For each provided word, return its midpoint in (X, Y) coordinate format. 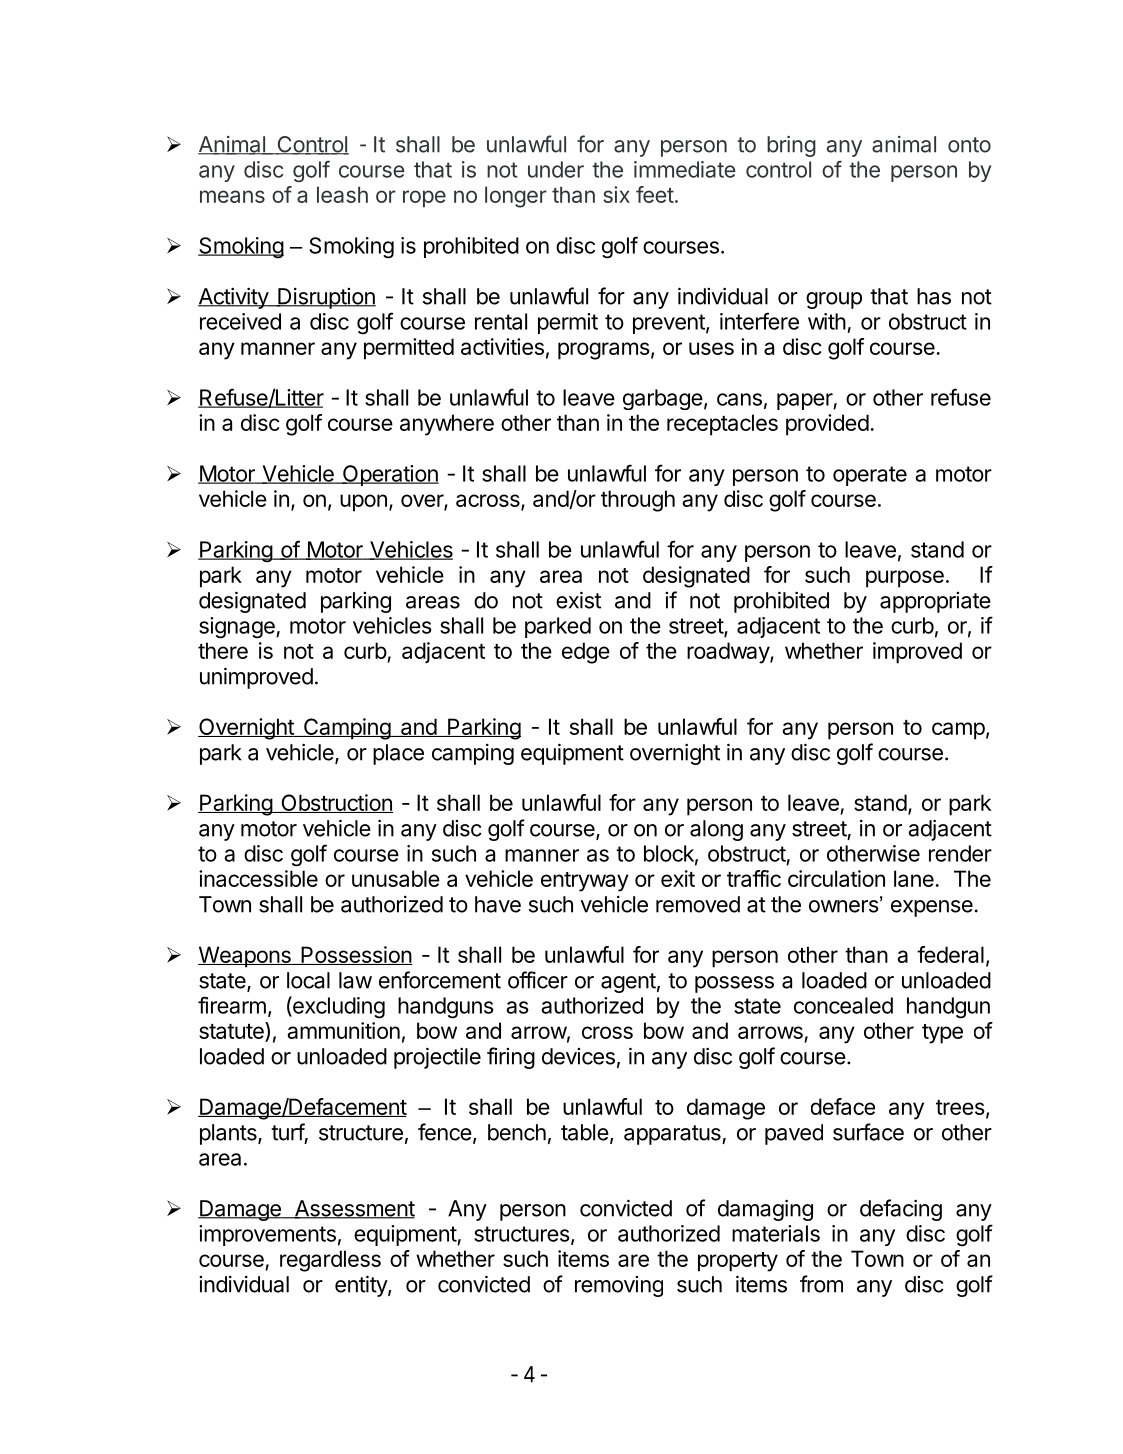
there (223, 650)
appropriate (935, 602)
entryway (585, 882)
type (942, 1034)
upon (363, 503)
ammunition (343, 1030)
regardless (330, 1261)
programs (604, 351)
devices (578, 1056)
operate (870, 476)
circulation (836, 878)
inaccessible (258, 878)
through (638, 501)
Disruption (326, 298)
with (827, 321)
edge (586, 653)
